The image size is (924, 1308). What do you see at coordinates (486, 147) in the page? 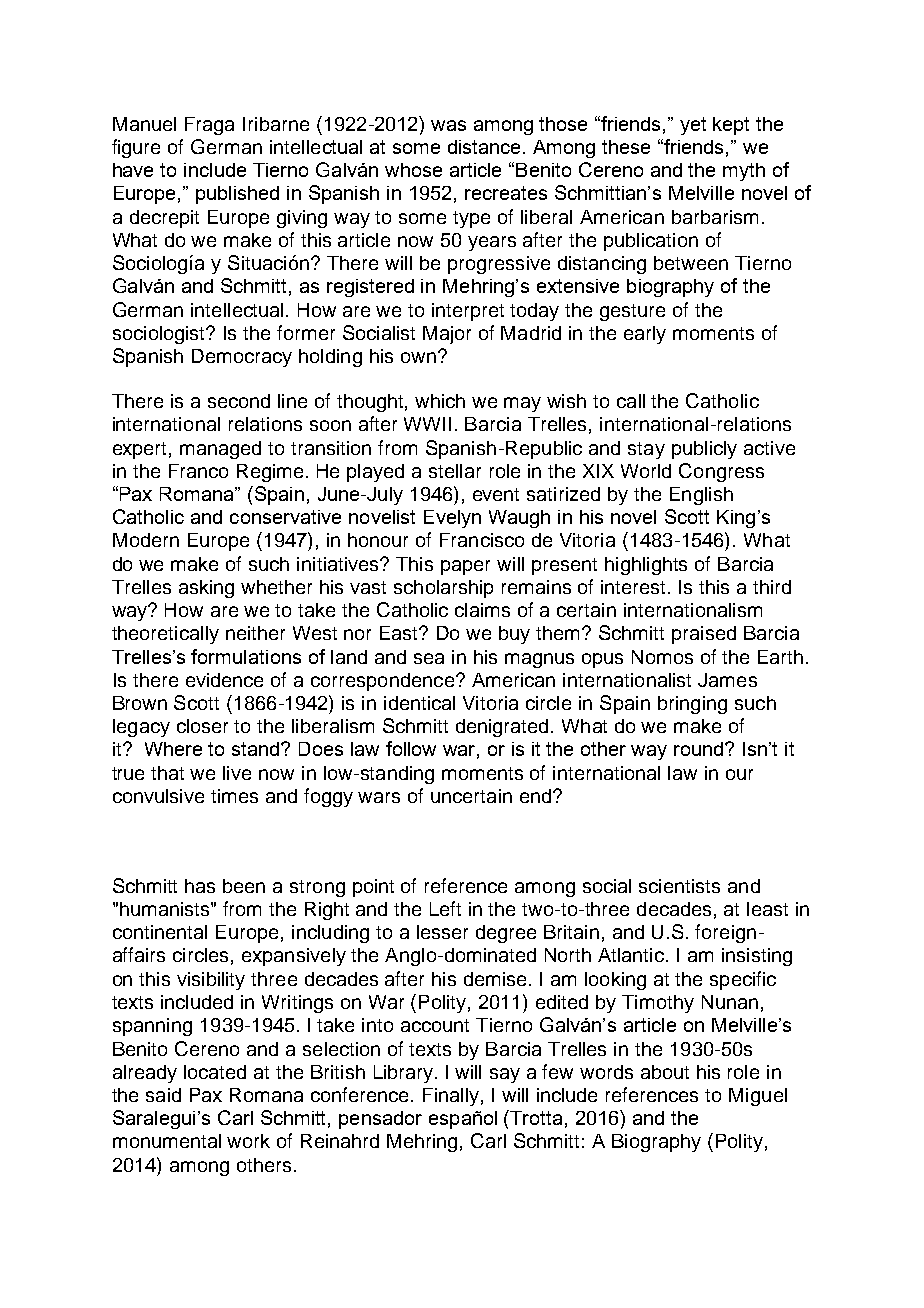
I see `distance` at bounding box center [486, 147].
